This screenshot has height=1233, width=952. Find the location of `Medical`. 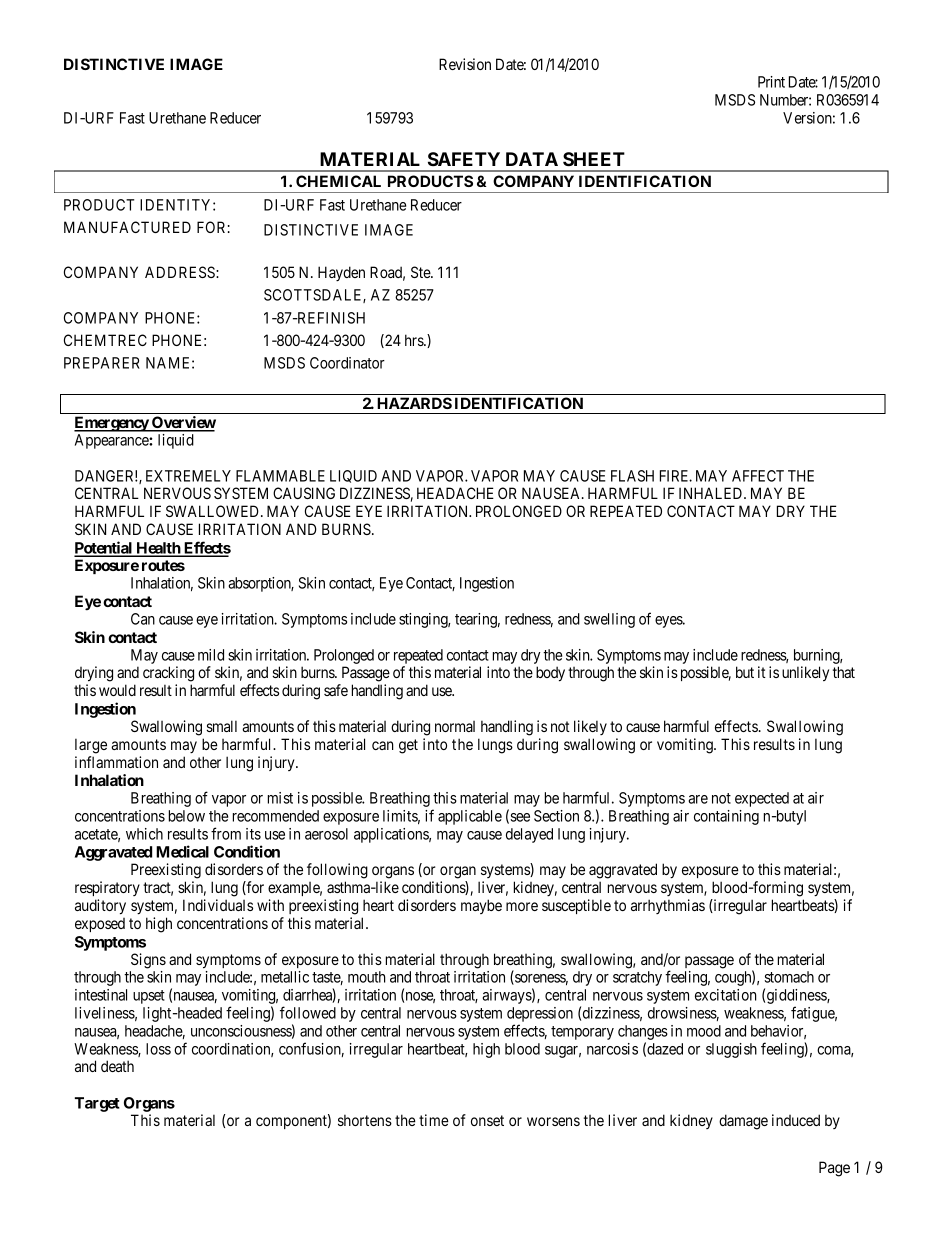

Medical is located at coordinates (182, 851).
